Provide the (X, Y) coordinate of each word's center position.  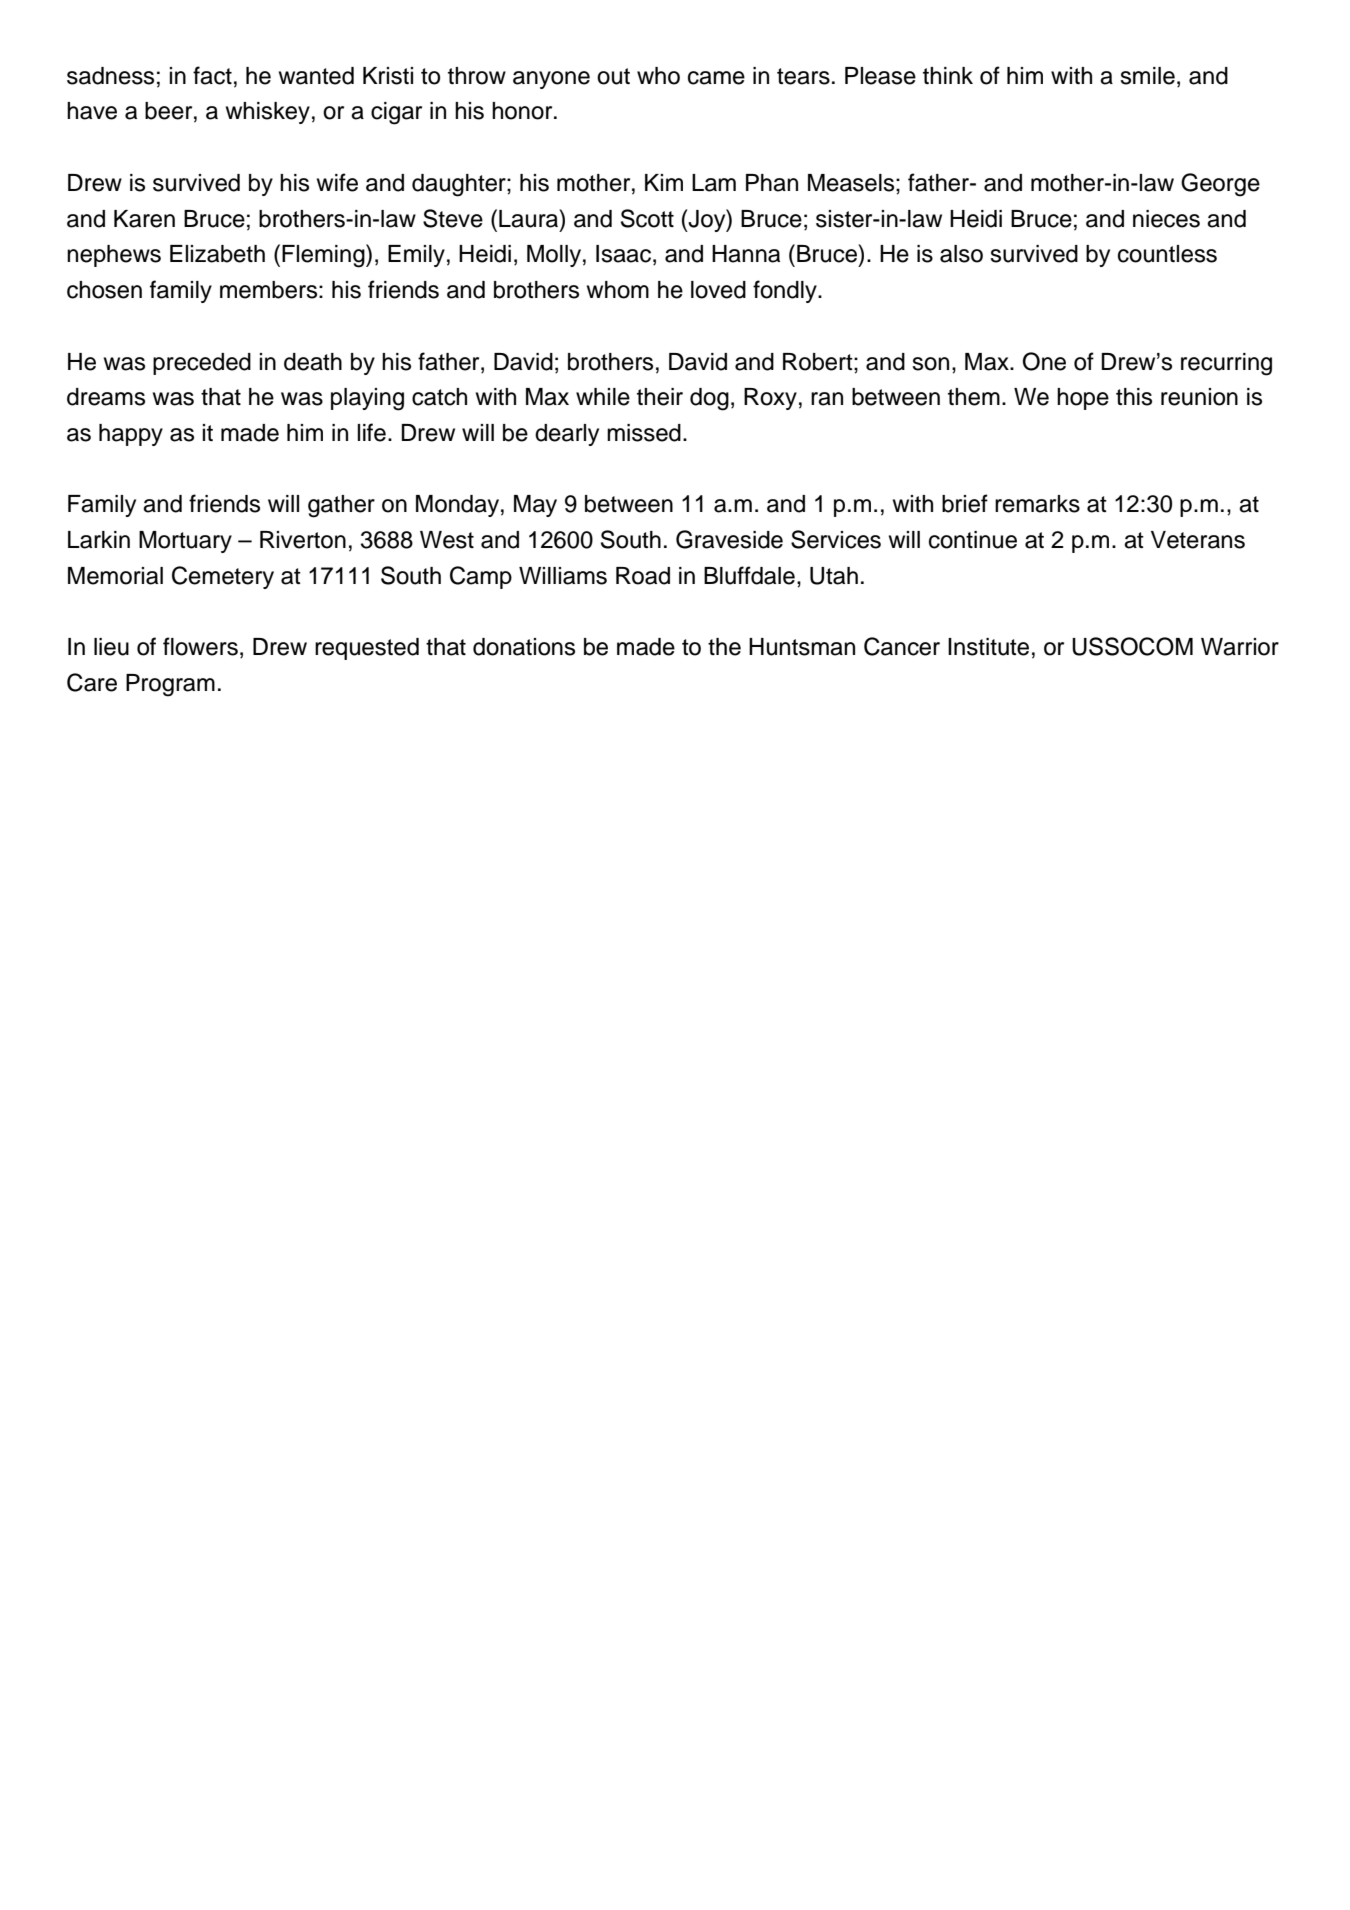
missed (644, 433)
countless (1167, 254)
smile (1147, 76)
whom (618, 290)
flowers (200, 646)
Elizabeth (217, 254)
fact (212, 75)
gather (341, 506)
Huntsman (802, 647)
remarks (1037, 504)
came (716, 78)
